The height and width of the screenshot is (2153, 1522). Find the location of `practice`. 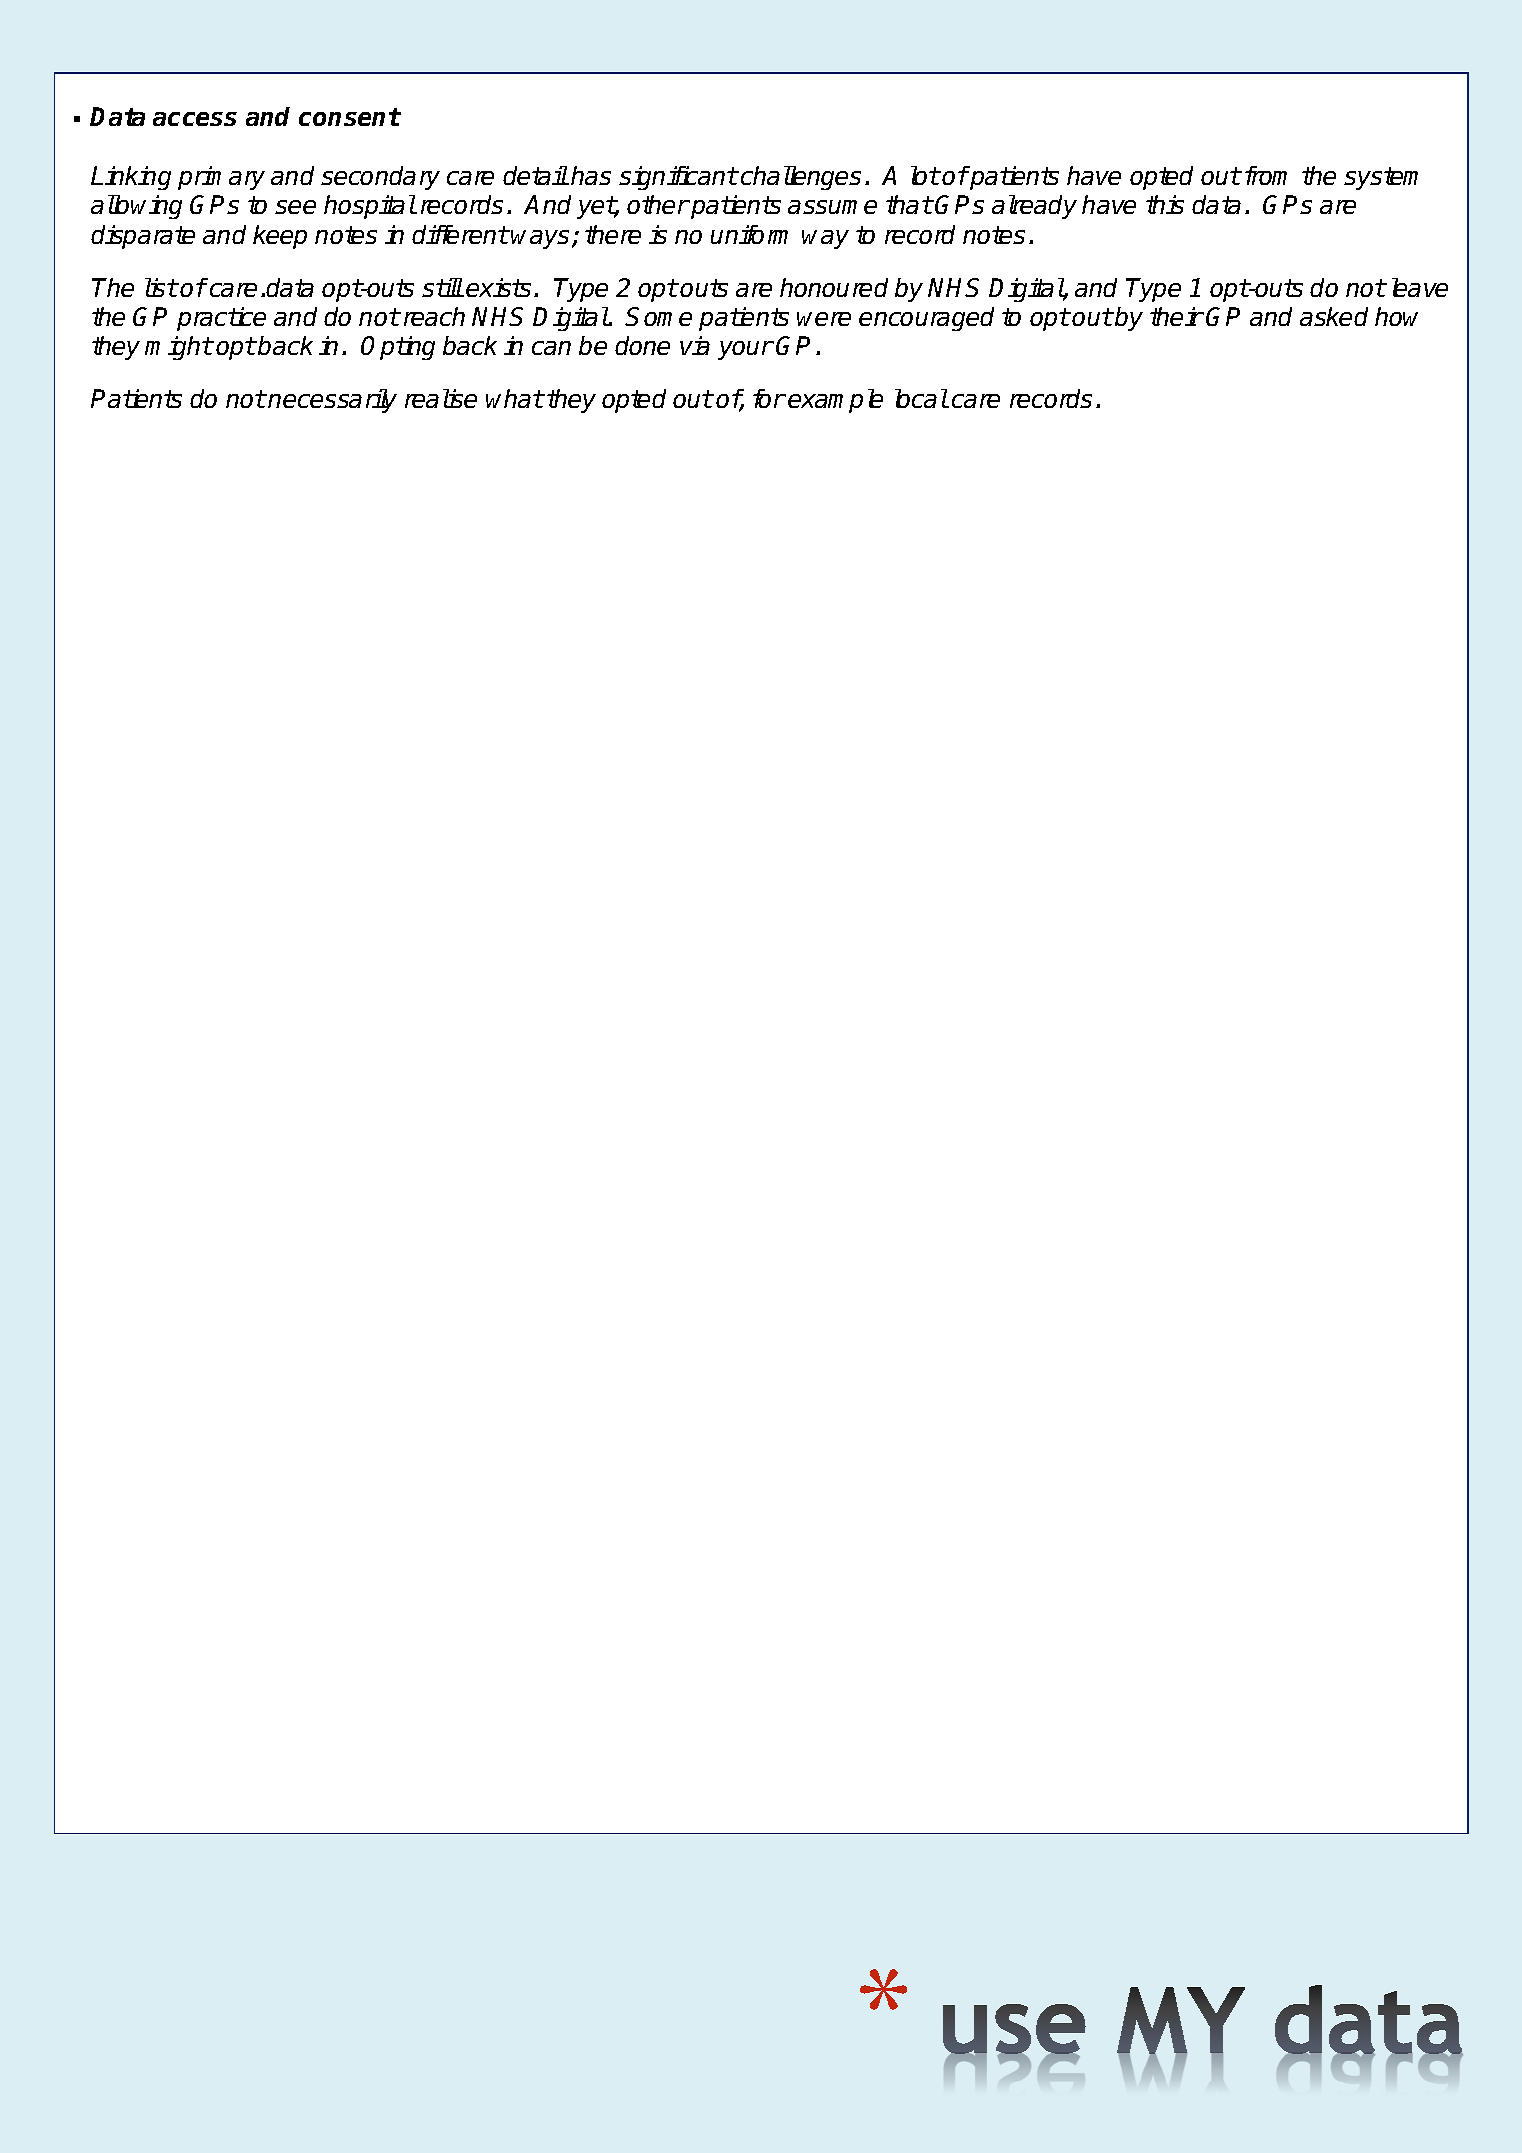

practice is located at coordinates (221, 319).
